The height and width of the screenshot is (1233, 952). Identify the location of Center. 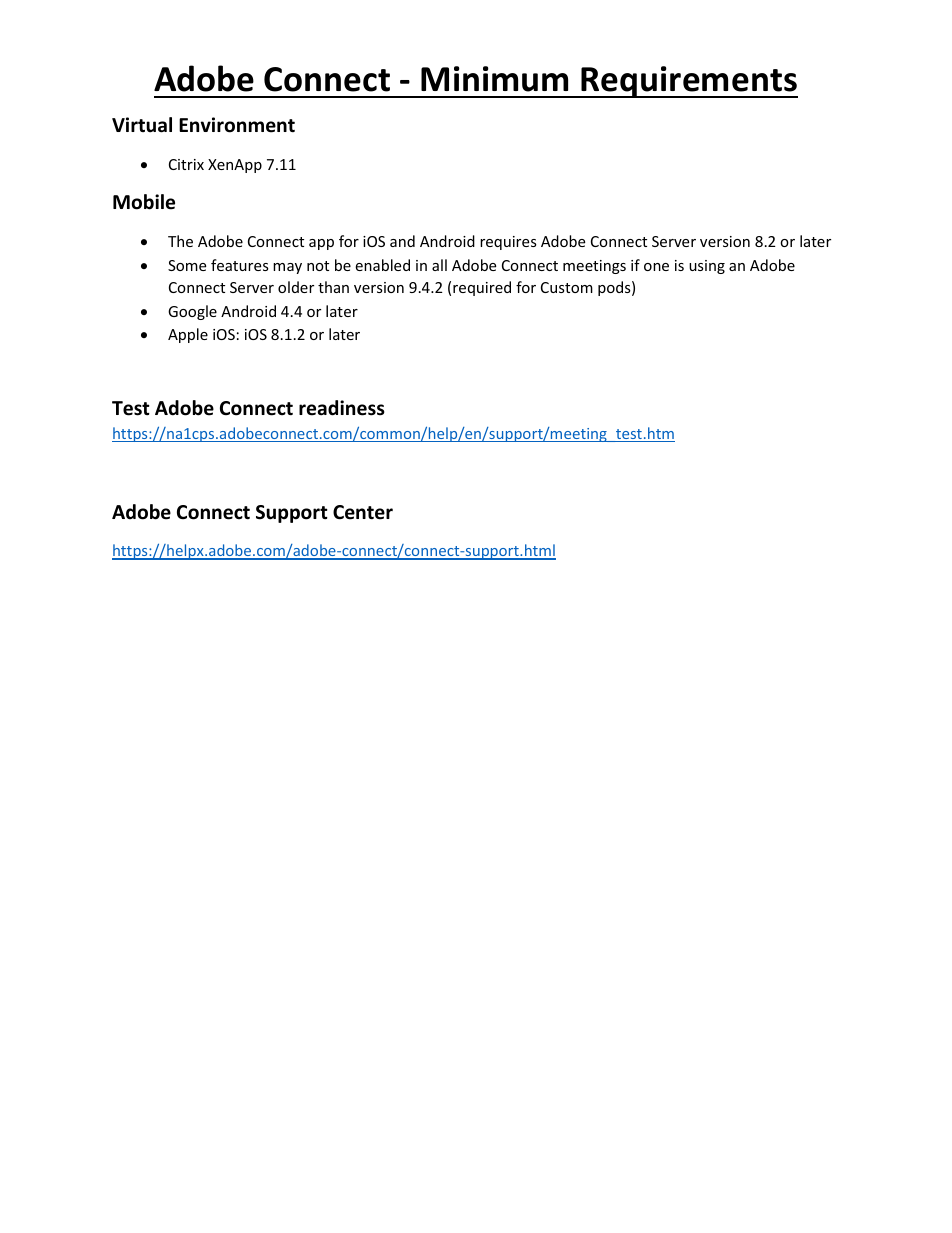
(363, 512).
